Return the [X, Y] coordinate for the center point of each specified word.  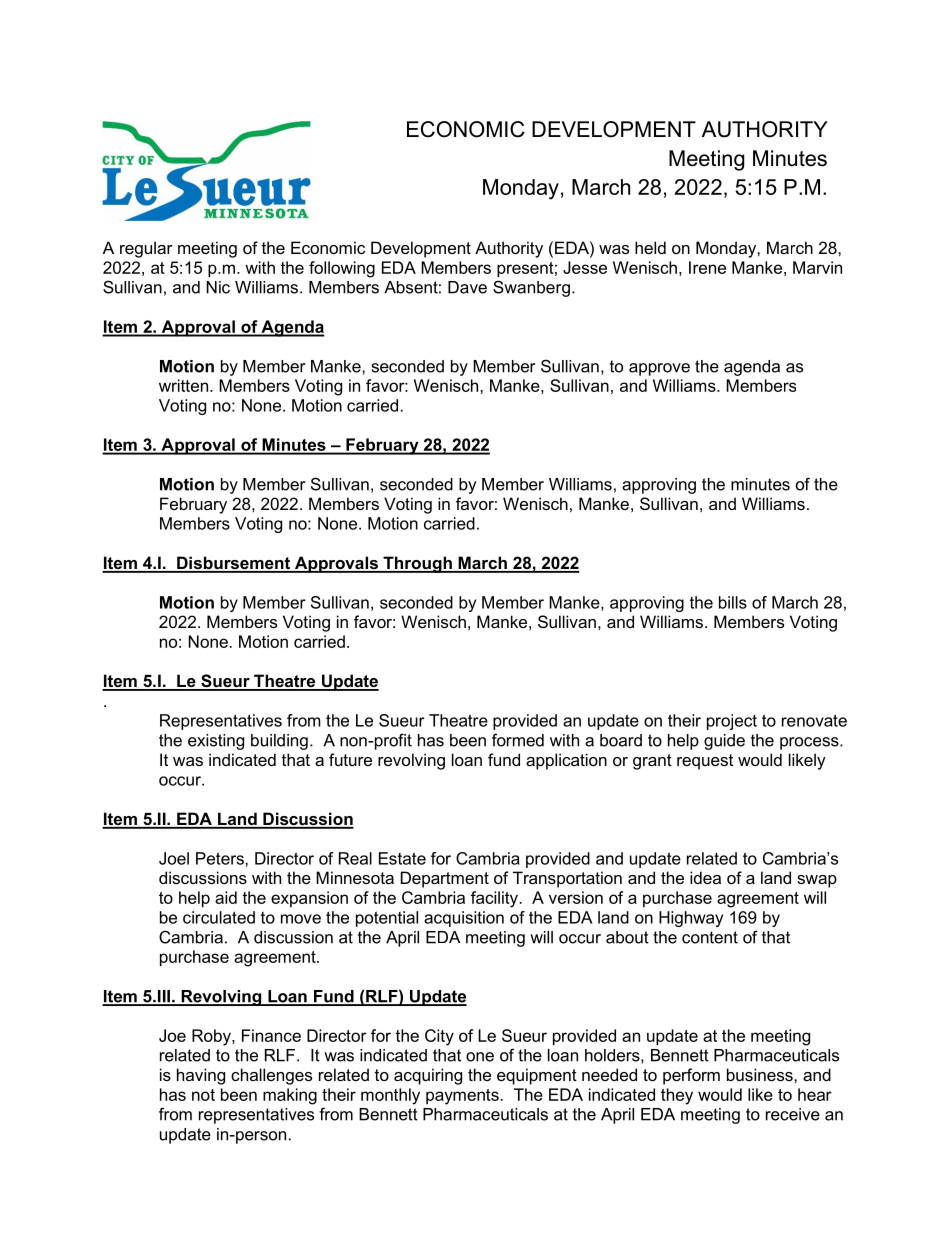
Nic [218, 287]
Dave [467, 287]
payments [462, 1097]
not [203, 1095]
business [761, 1074]
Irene [707, 267]
